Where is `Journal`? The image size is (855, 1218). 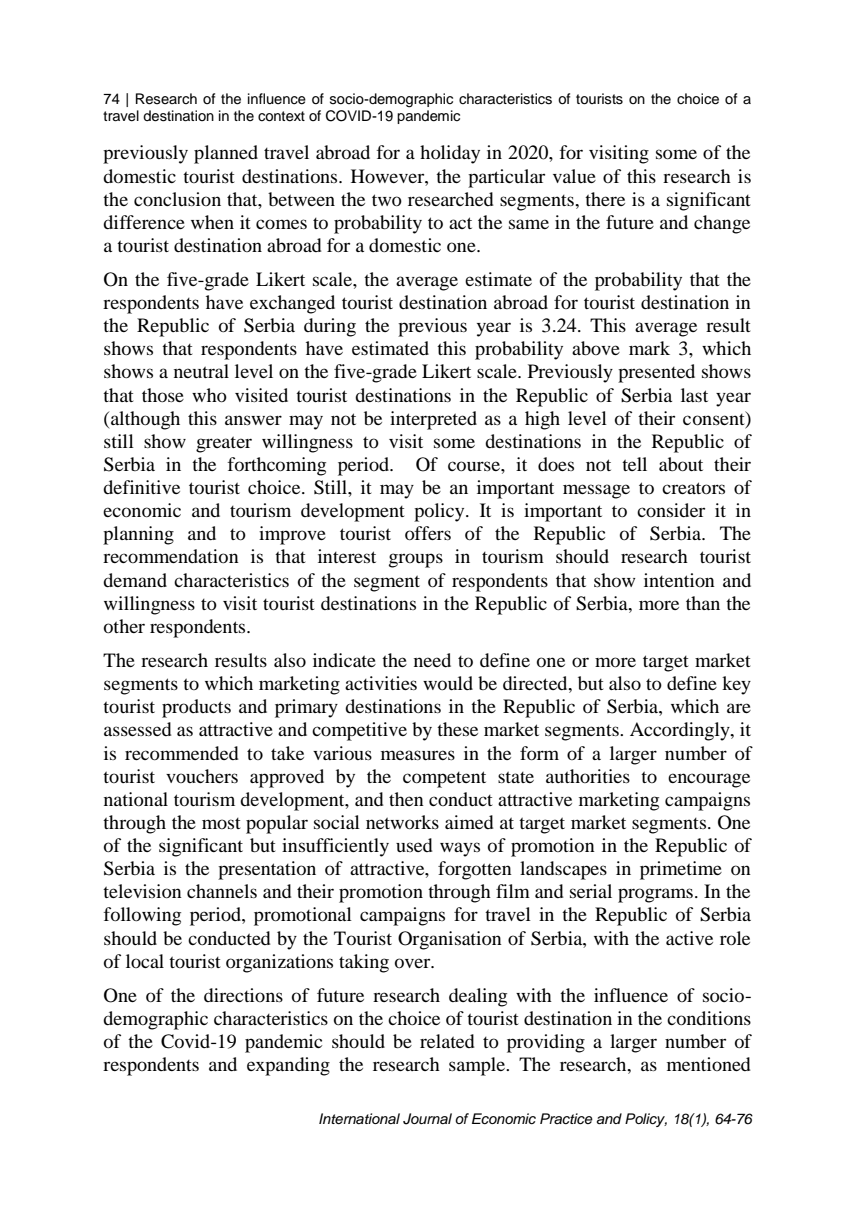 Journal is located at coordinates (427, 1119).
